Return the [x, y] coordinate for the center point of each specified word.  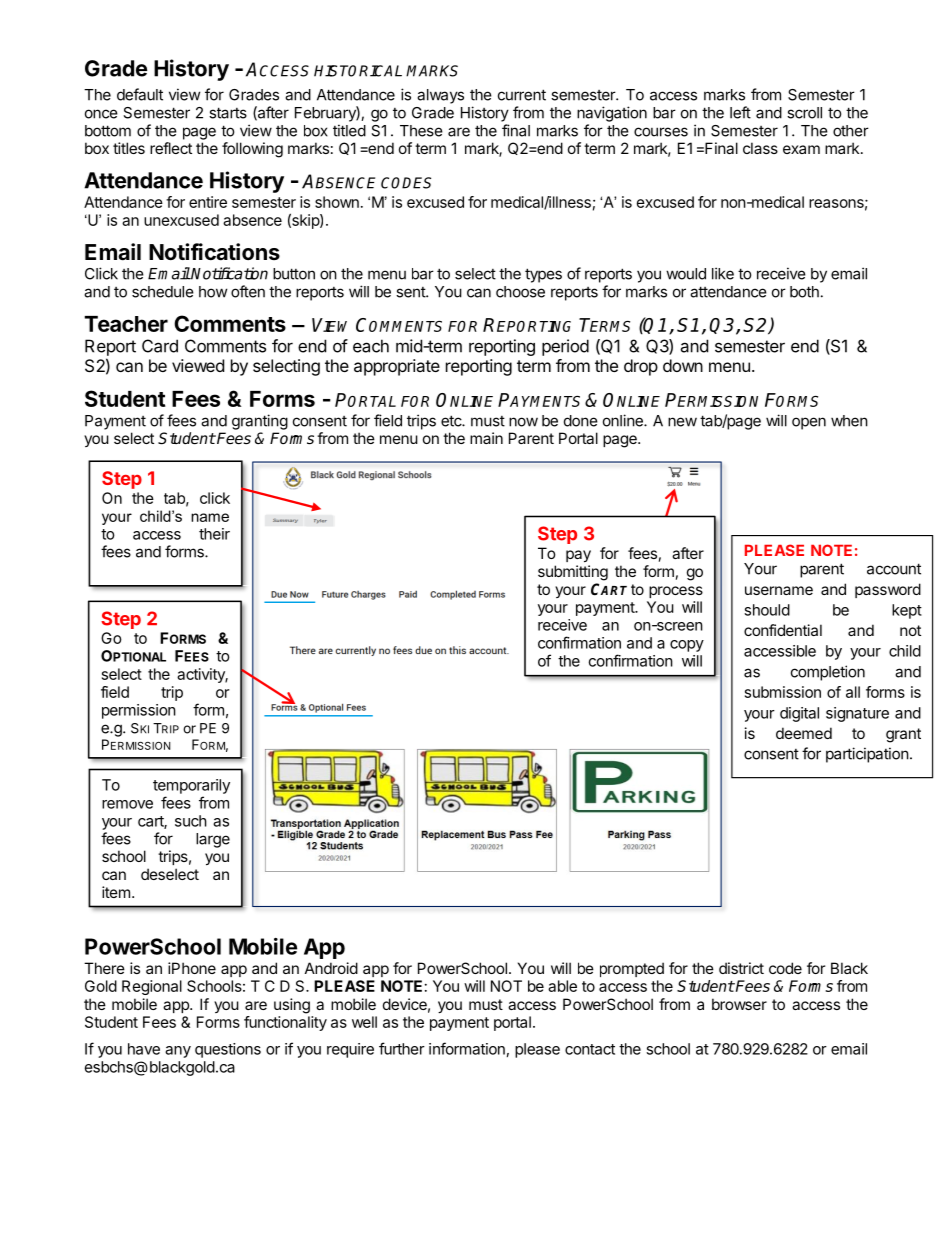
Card [160, 346]
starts [228, 113]
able [562, 986]
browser [739, 1004]
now [523, 422]
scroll [804, 113]
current [522, 95]
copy [687, 646]
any [178, 1052]
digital [799, 714]
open [809, 423]
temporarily [191, 786]
